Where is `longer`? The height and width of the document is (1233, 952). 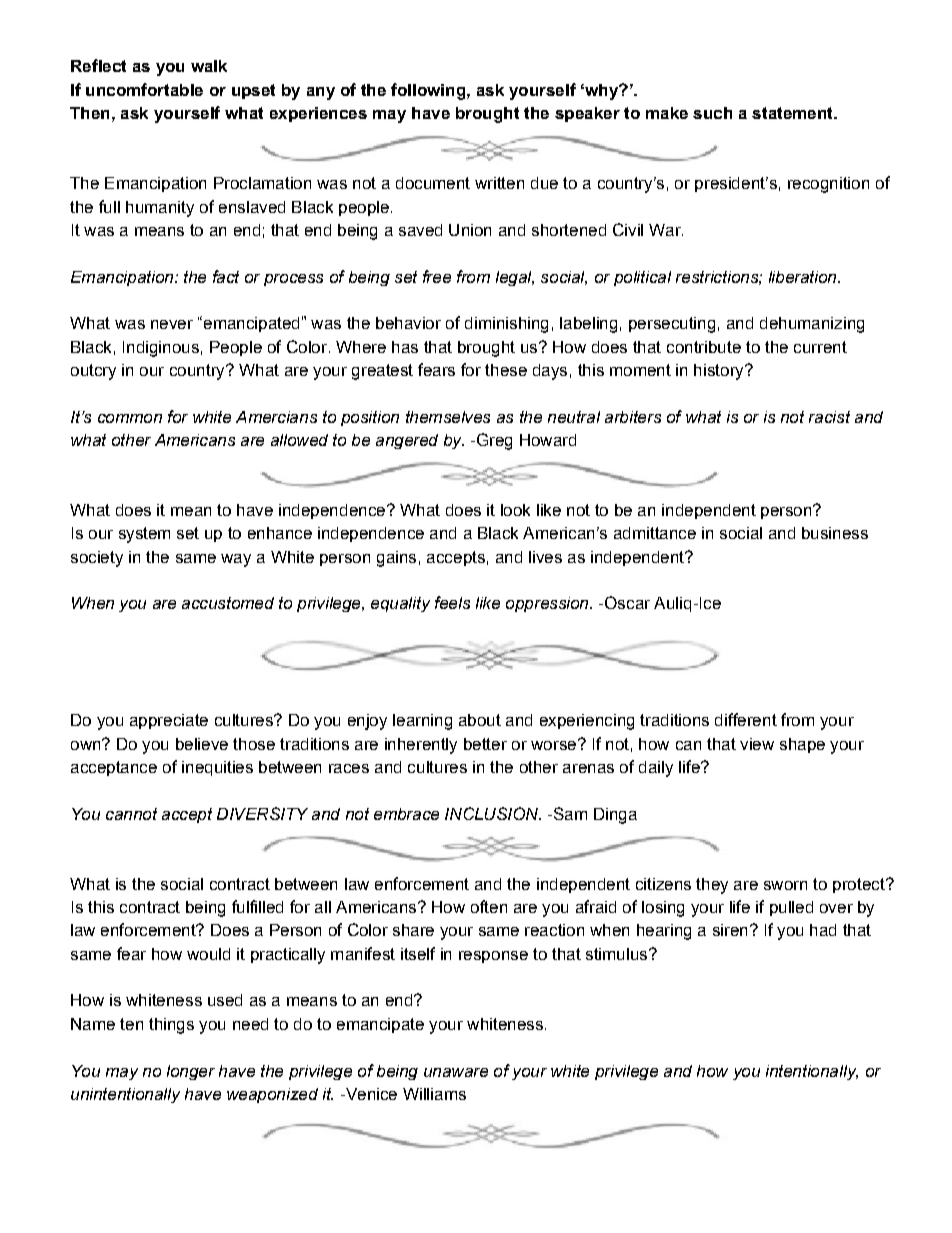 longer is located at coordinates (191, 1072).
